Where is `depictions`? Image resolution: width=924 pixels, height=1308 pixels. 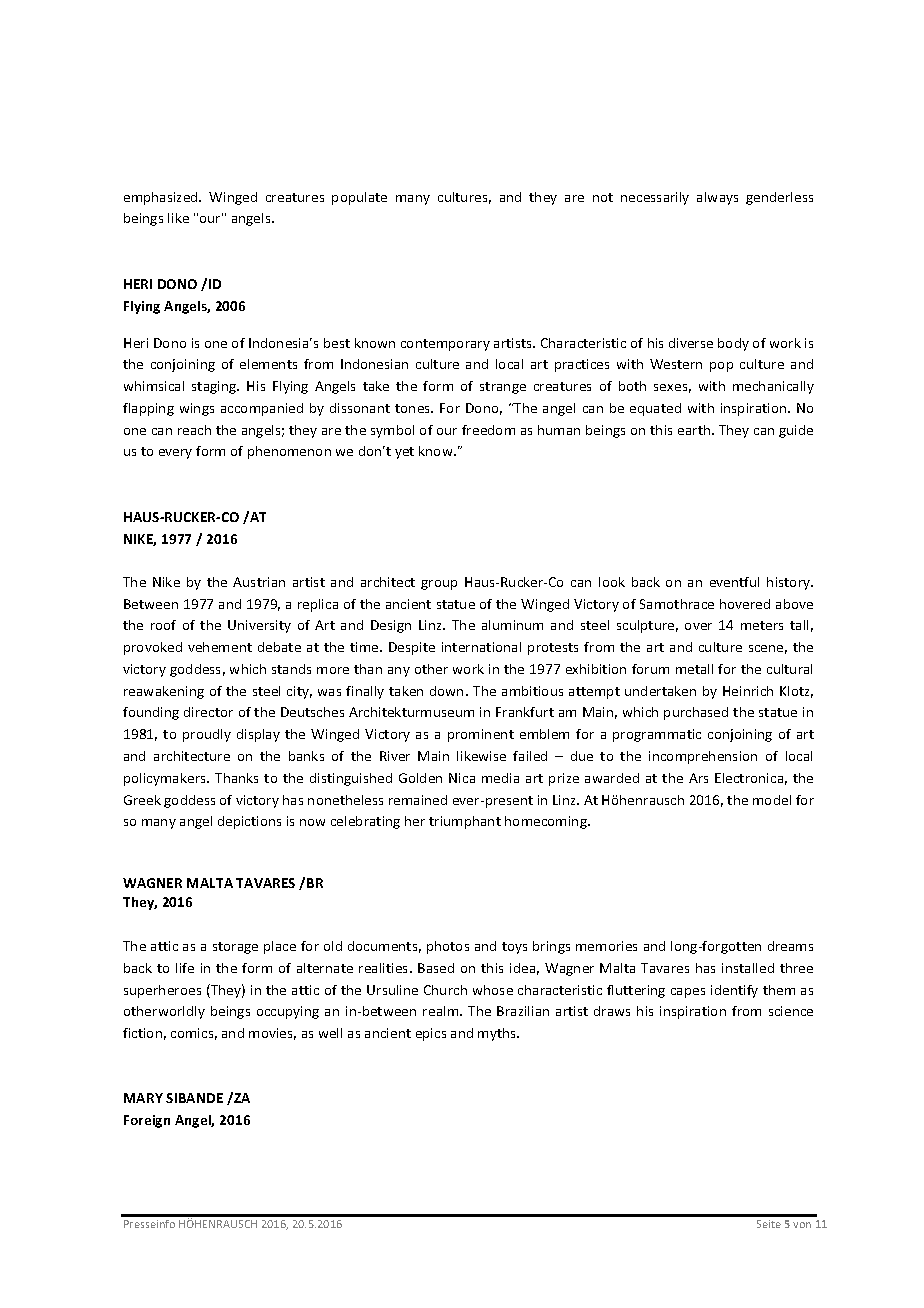
depictions is located at coordinates (249, 822).
